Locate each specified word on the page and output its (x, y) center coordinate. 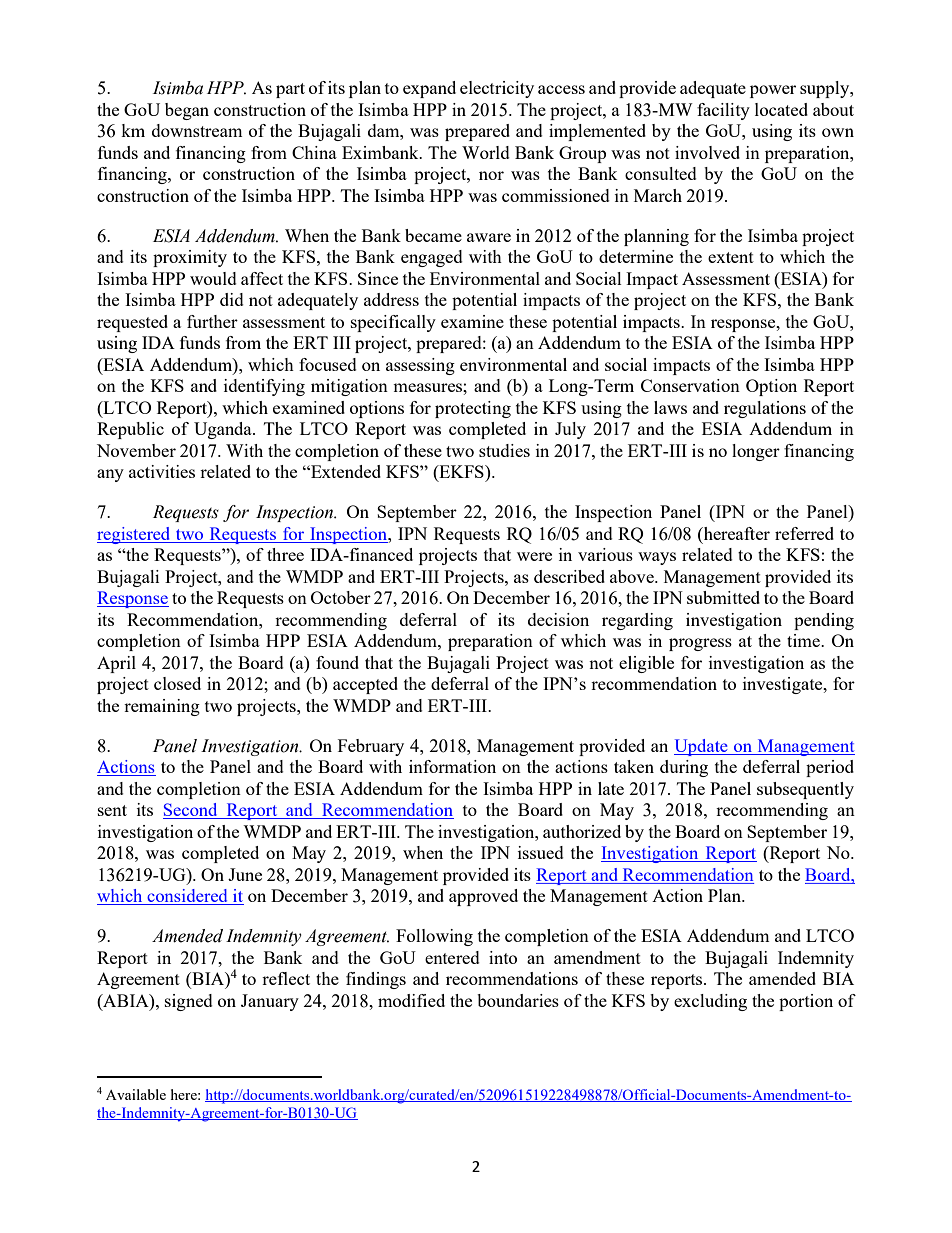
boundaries (518, 1000)
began (187, 111)
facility (723, 111)
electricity (497, 89)
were (534, 556)
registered (135, 535)
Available (136, 1094)
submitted (723, 597)
